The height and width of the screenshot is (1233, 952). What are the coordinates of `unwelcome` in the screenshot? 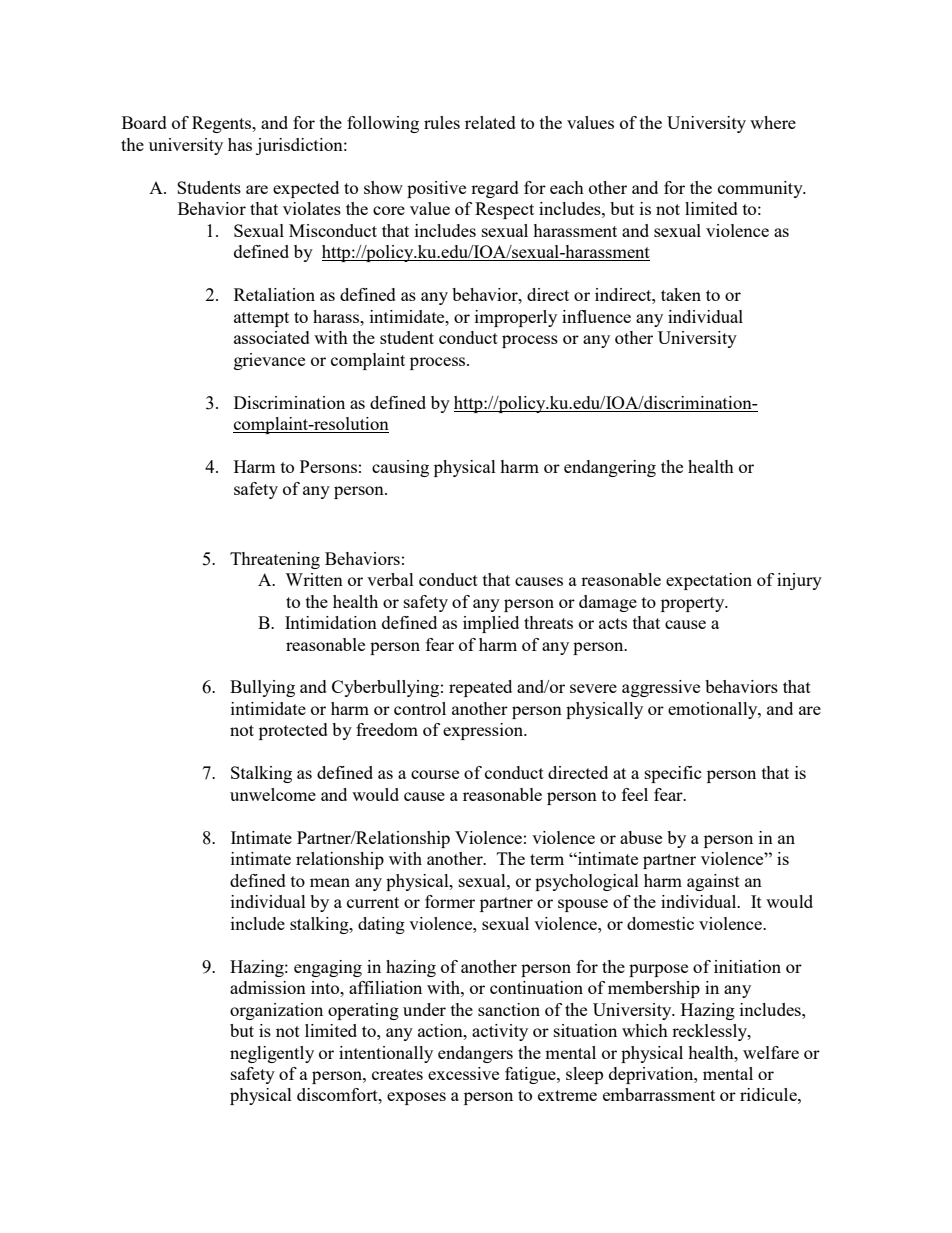 It's located at (273, 794).
